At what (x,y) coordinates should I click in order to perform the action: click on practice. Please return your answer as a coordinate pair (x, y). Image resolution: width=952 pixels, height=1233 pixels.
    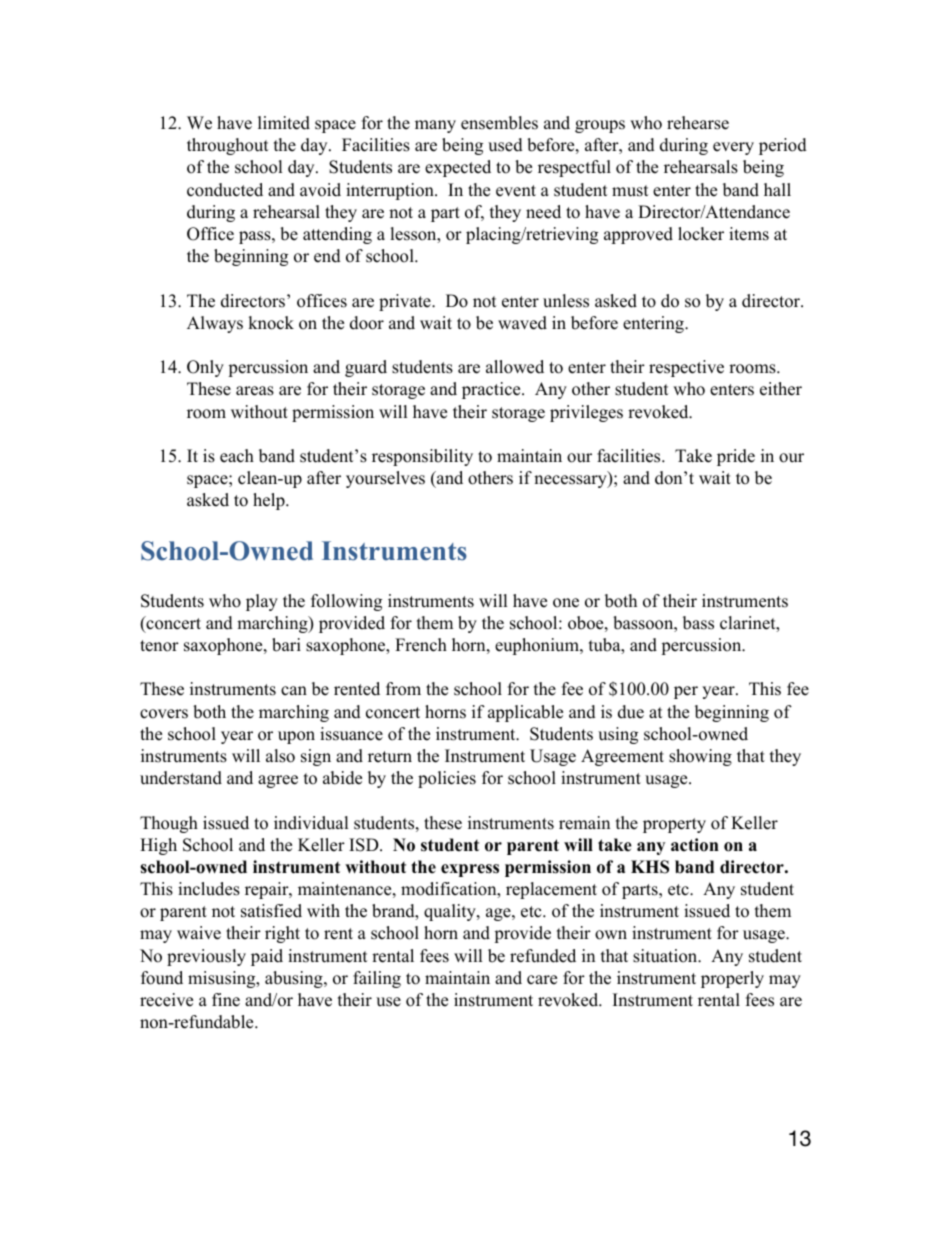
    Looking at the image, I should click on (492, 390).
